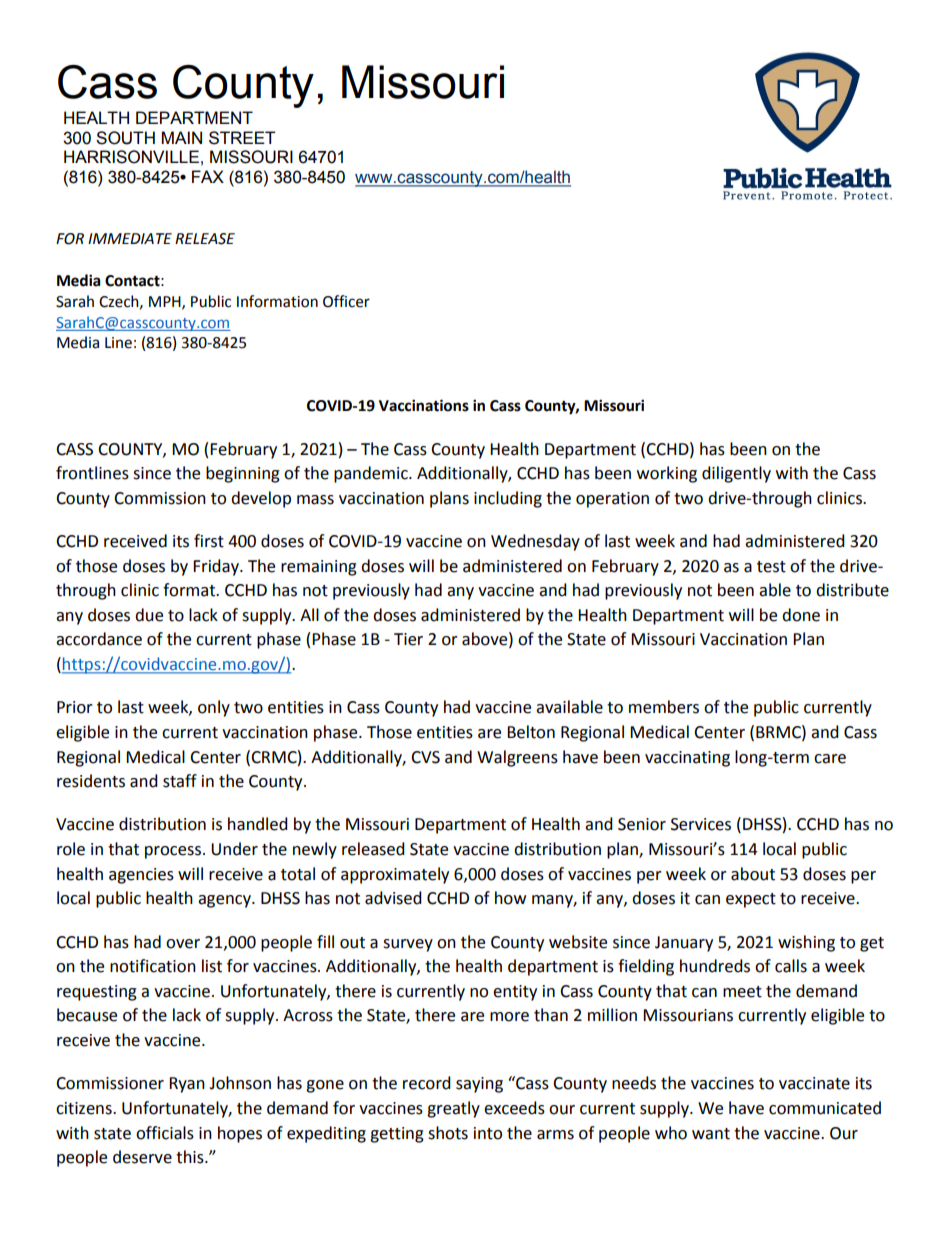 This screenshot has height=1233, width=952. Describe the element at coordinates (801, 615) in the screenshot. I see `done` at that location.
